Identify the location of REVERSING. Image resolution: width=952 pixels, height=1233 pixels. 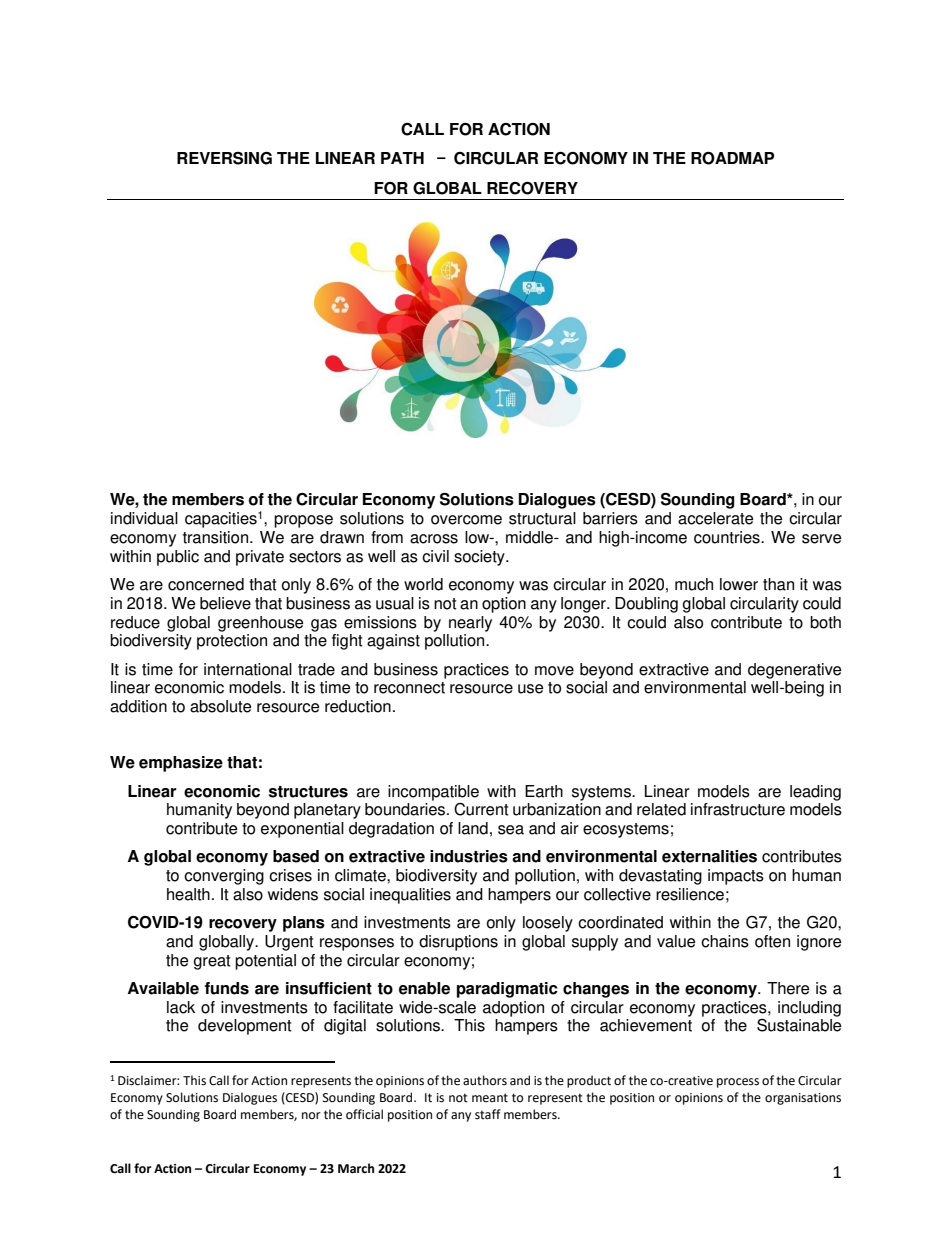
(224, 158).
